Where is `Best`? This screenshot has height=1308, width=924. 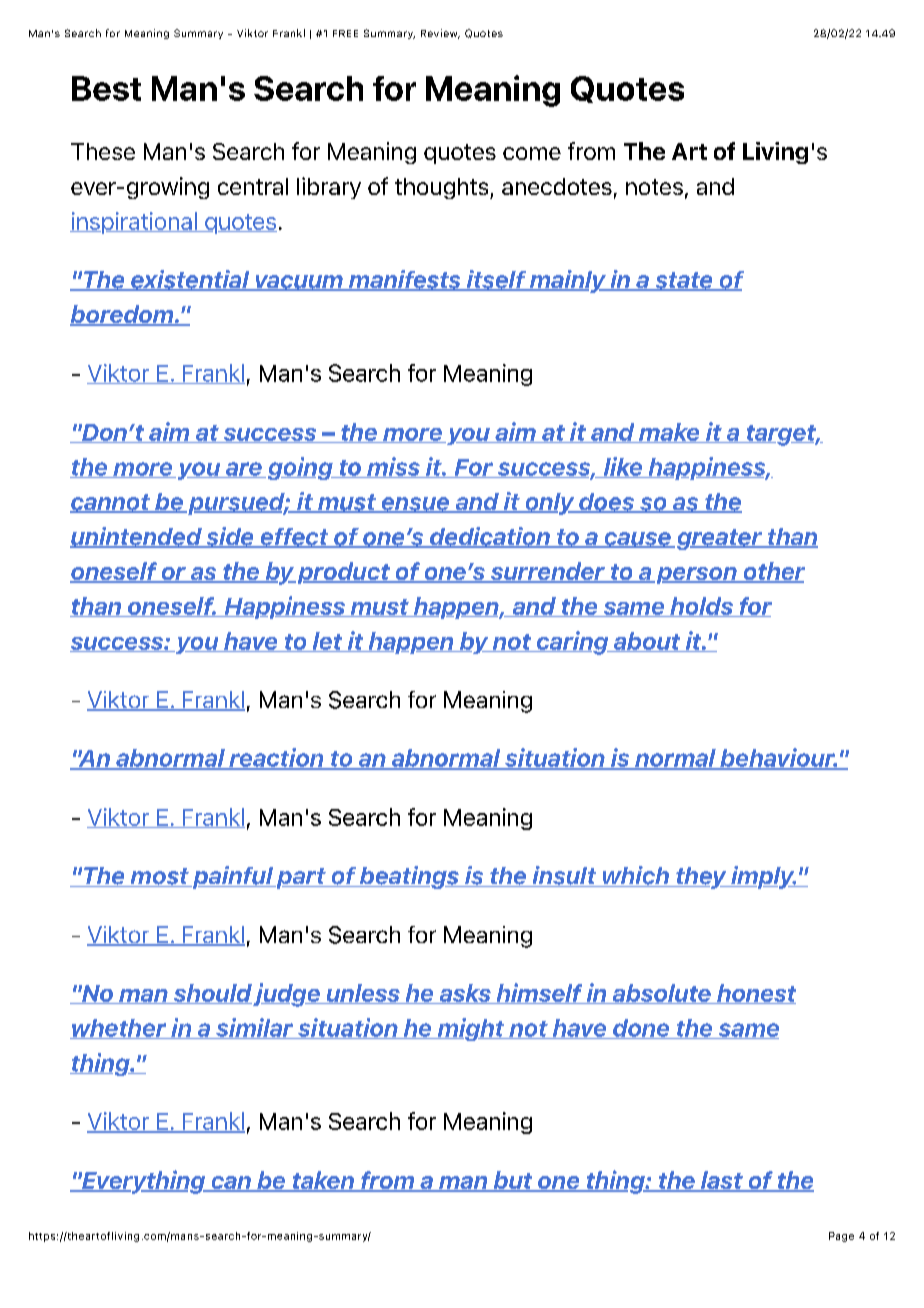
Best is located at coordinates (106, 88).
